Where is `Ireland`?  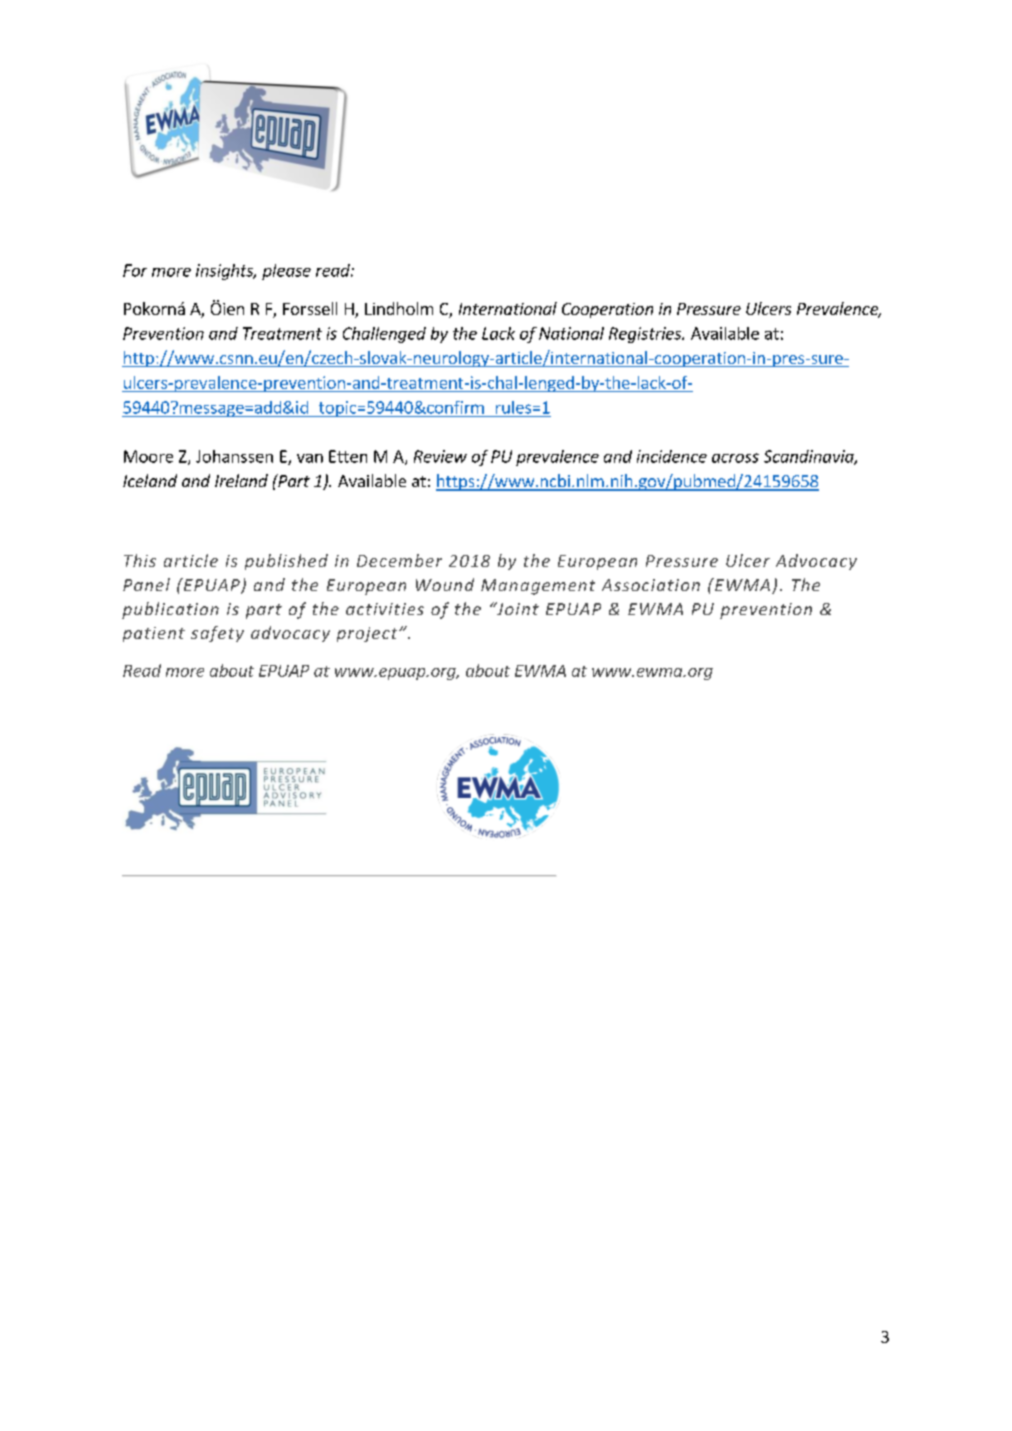
Ireland is located at coordinates (241, 480).
